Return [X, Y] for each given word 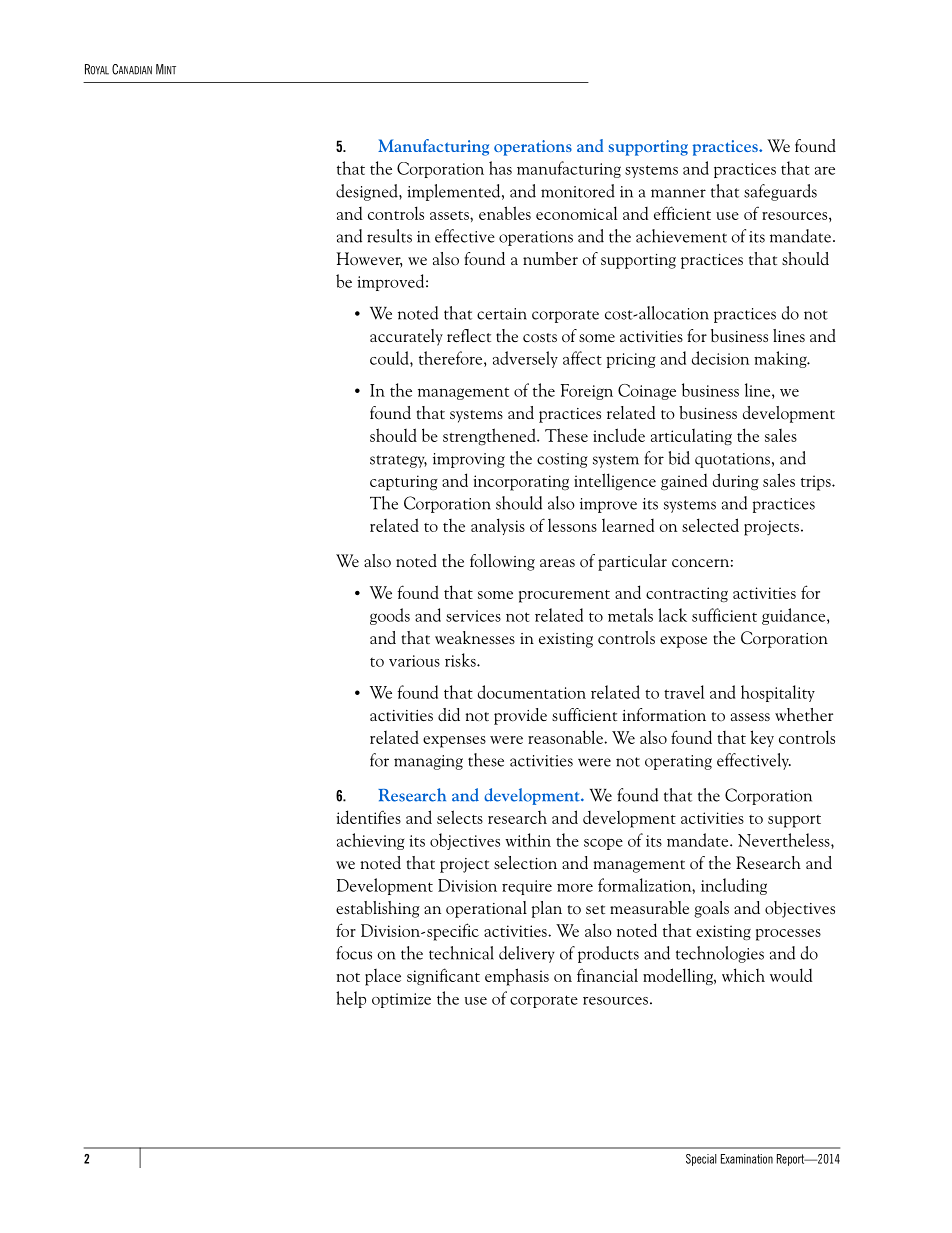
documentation [532, 692]
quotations [732, 460]
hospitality [778, 693]
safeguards [780, 192]
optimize [401, 1000]
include [619, 435]
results [389, 236]
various [414, 661]
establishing [378, 909]
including [734, 886]
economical [577, 213]
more [575, 887]
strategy [398, 461]
